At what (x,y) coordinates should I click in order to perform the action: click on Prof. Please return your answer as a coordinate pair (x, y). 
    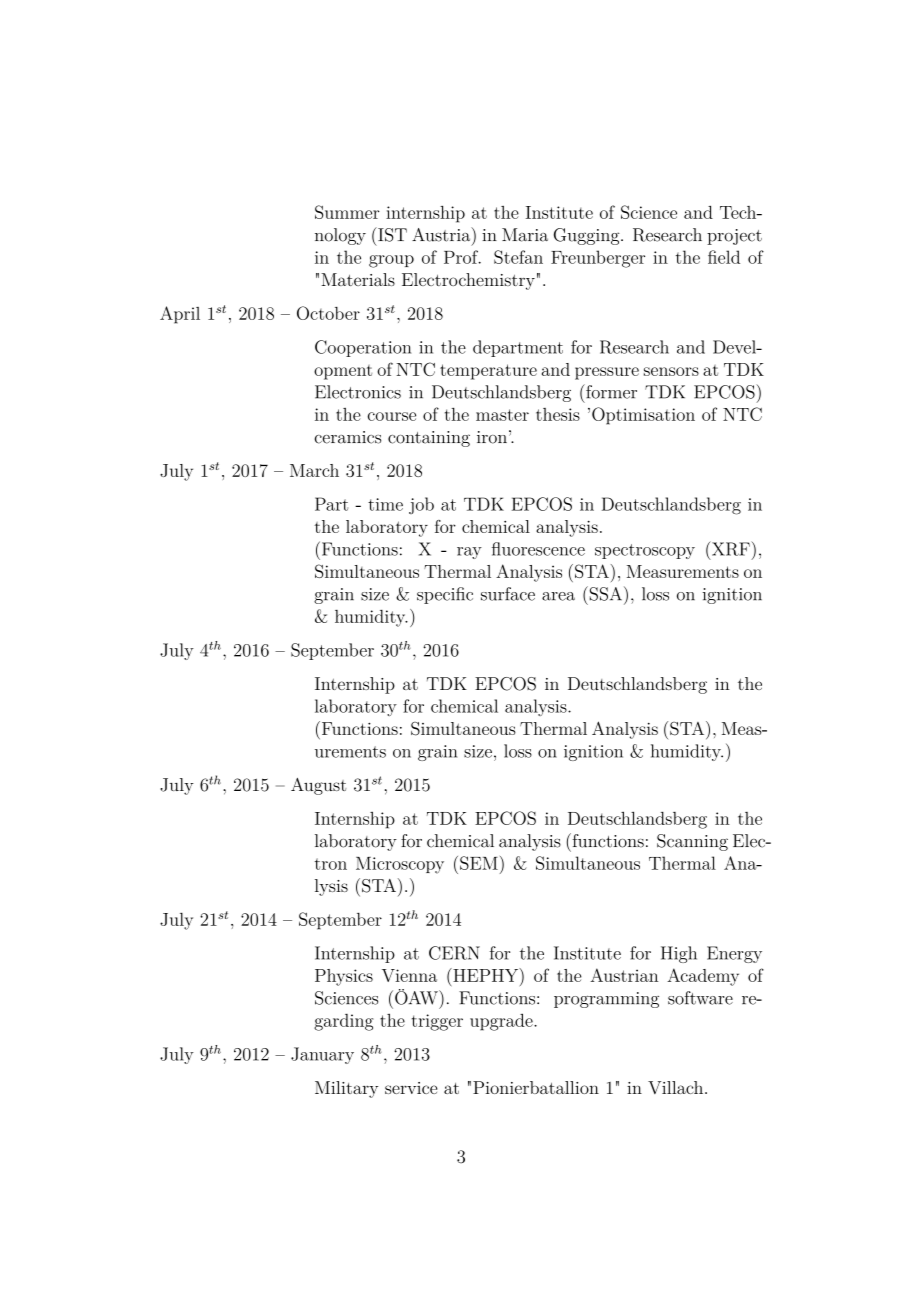
    Looking at the image, I should click on (462, 257).
